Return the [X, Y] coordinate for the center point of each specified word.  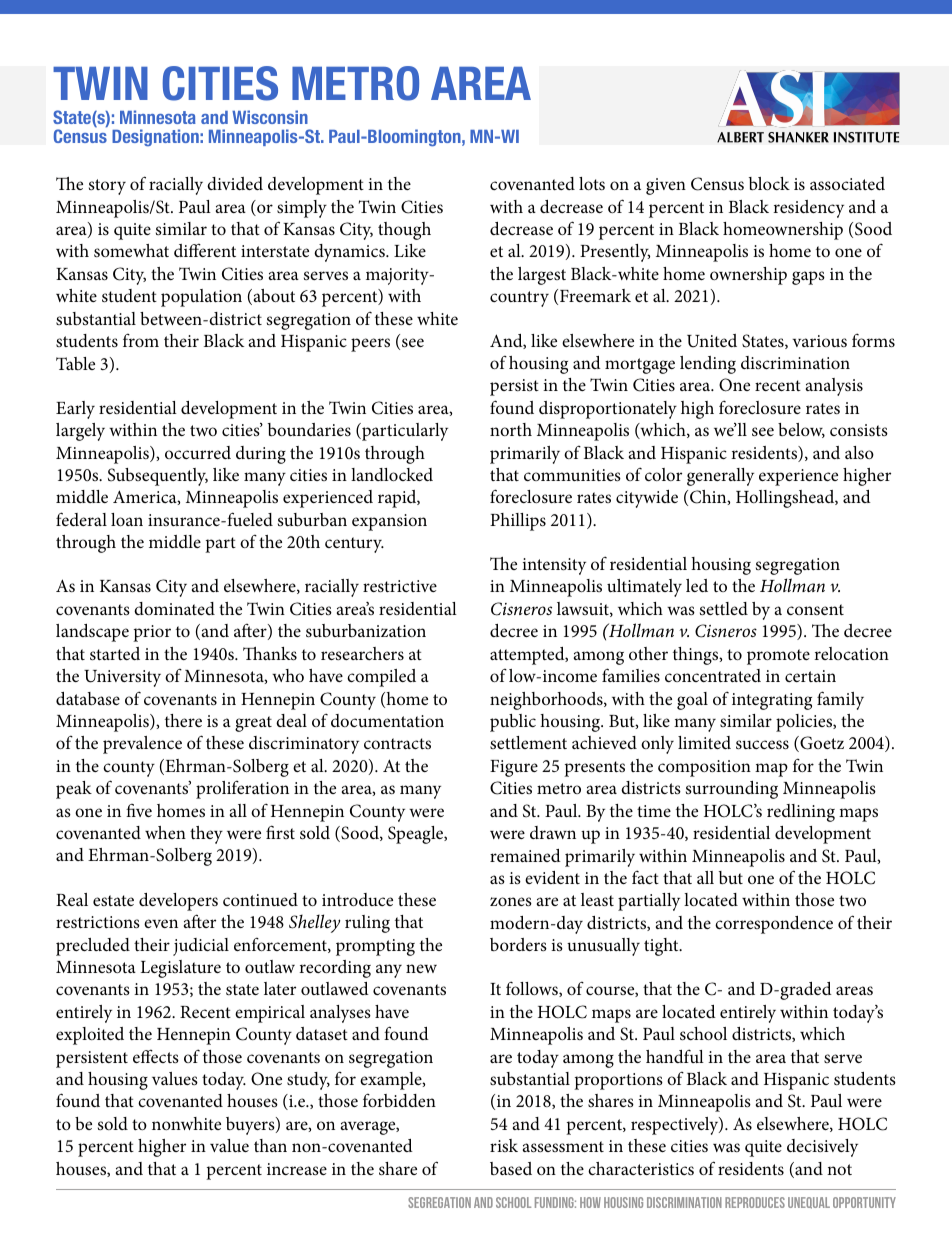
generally [720, 477]
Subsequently [158, 477]
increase [297, 1169]
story [107, 187]
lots [592, 183]
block [769, 184]
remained [525, 855]
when [165, 832]
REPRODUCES [755, 1202]
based [511, 1168]
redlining [801, 813]
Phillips [518, 522]
